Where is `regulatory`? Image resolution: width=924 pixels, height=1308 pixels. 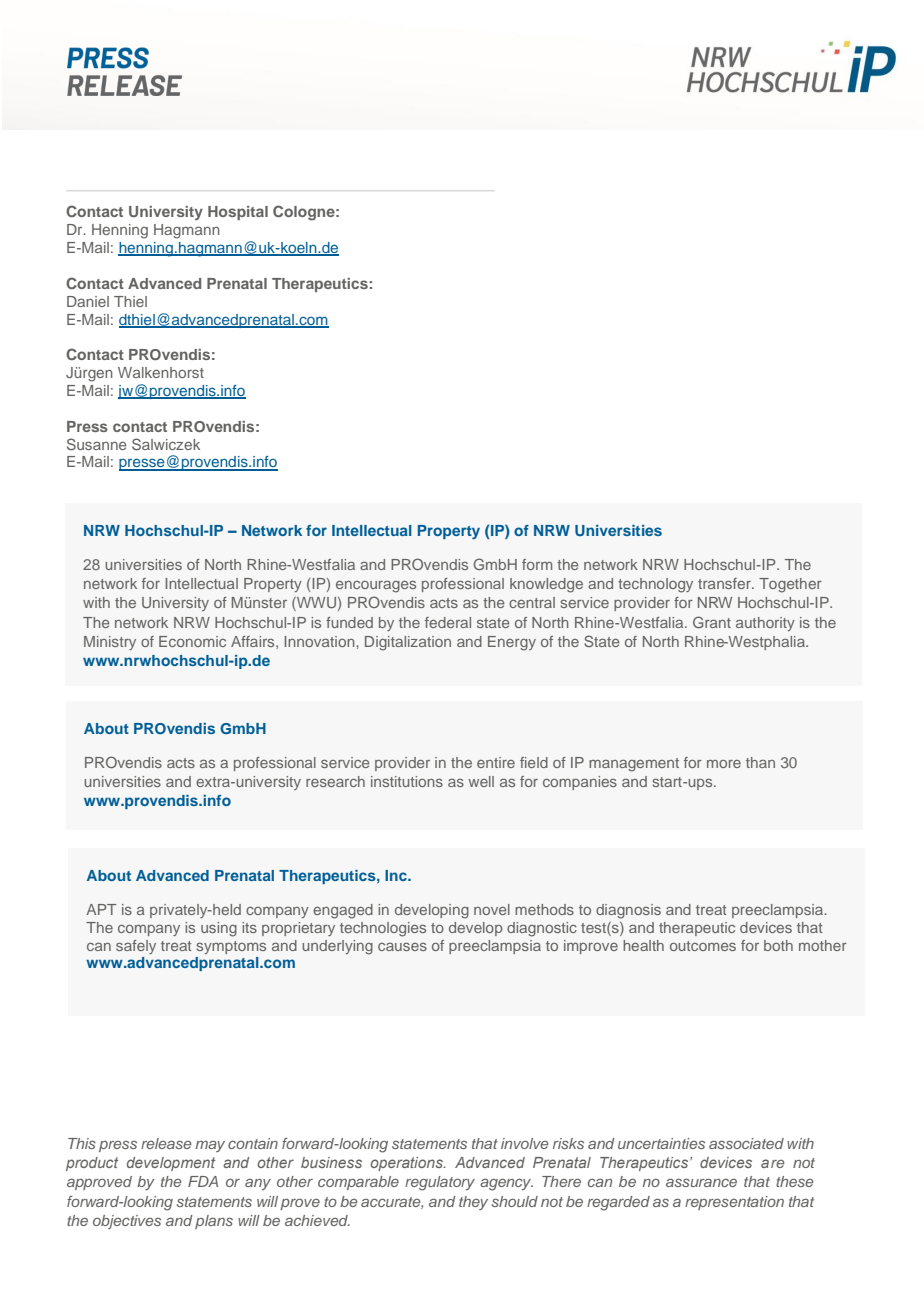
regulatory is located at coordinates (440, 1183).
